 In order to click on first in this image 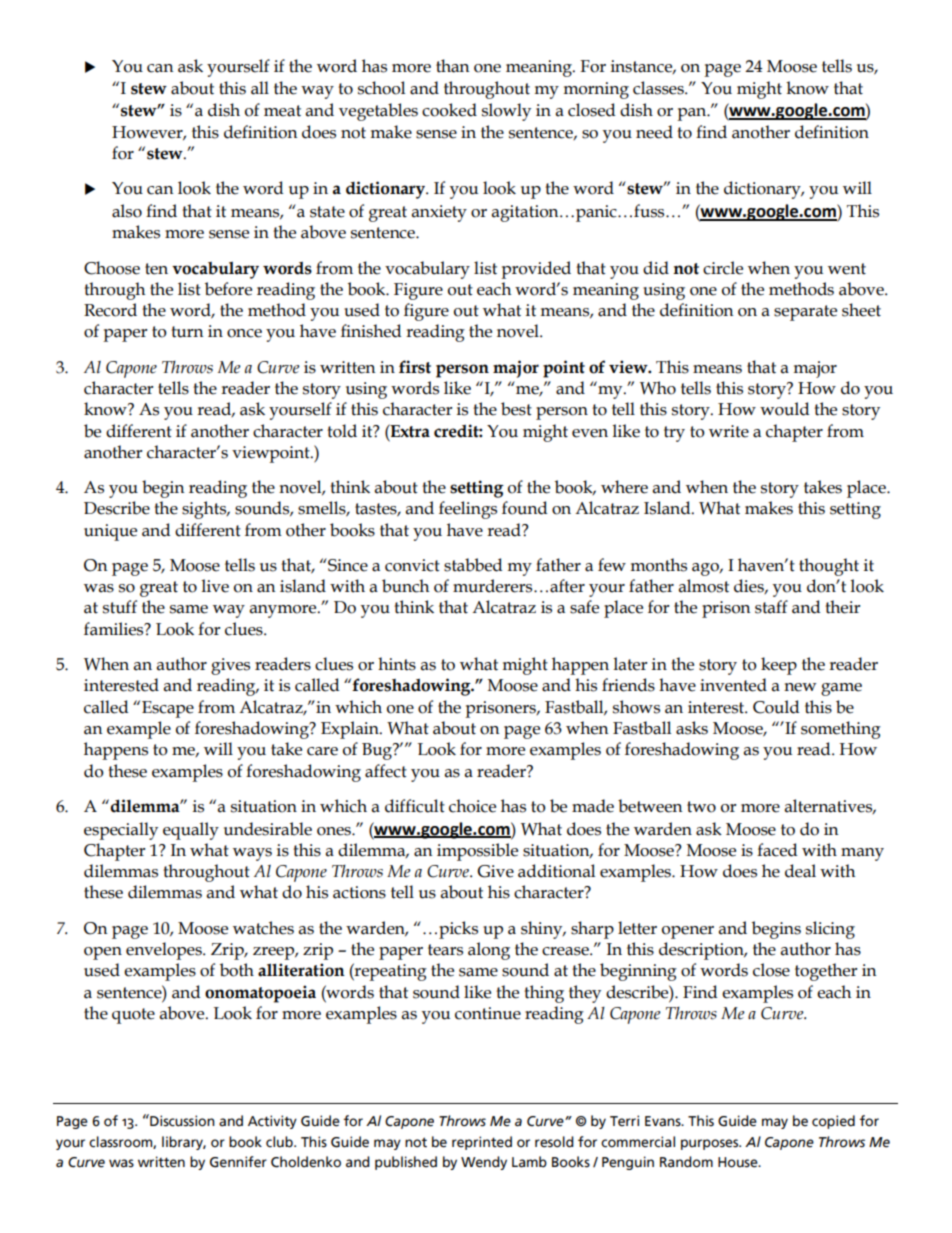, I will do `click(415, 367)`.
